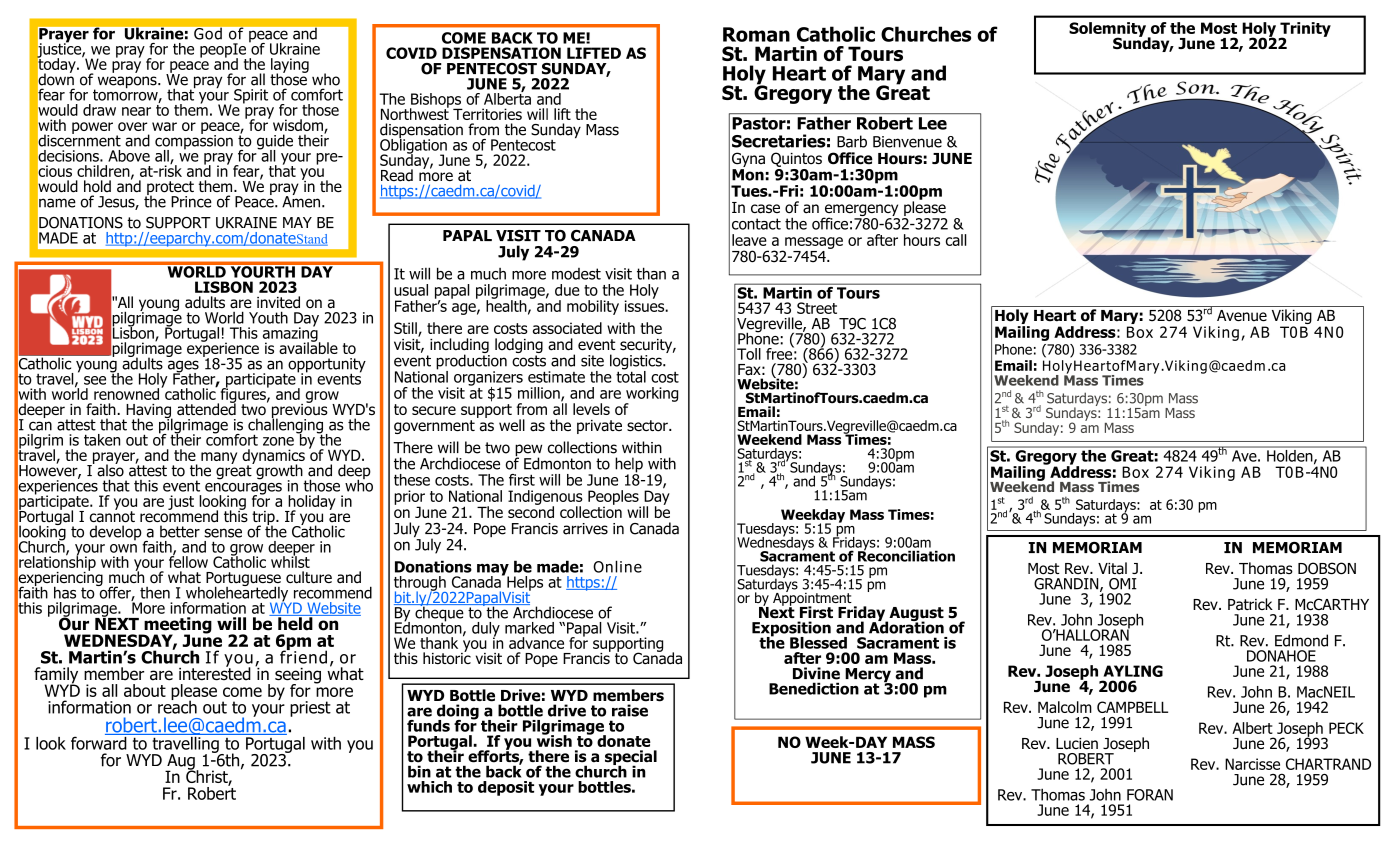 The width and height of the image is (1400, 850). What do you see at coordinates (290, 66) in the image?
I see `laying` at bounding box center [290, 66].
